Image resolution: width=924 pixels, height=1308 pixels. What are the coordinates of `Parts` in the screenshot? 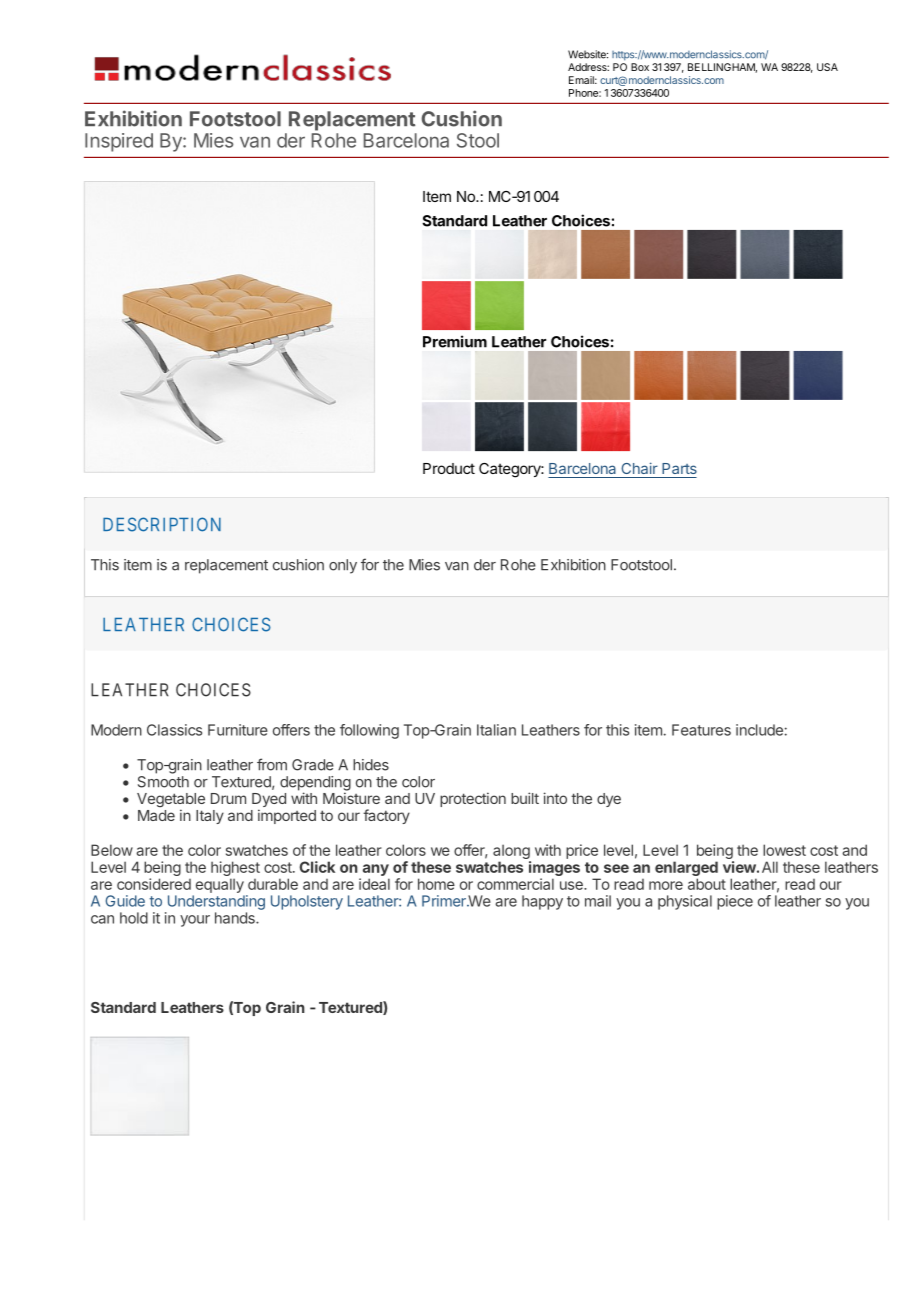 It's located at (679, 468).
